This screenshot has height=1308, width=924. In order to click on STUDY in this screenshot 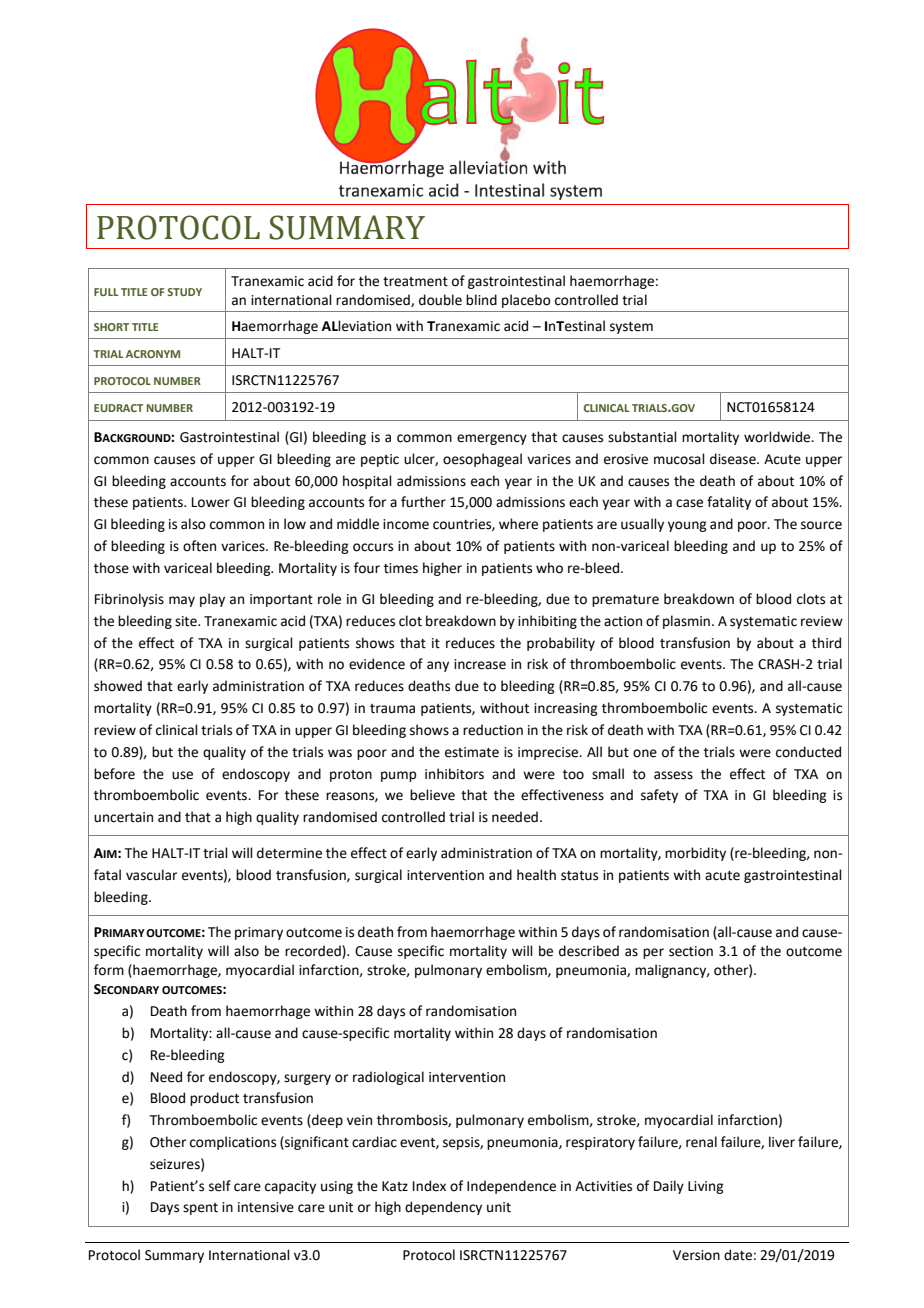, I will do `click(185, 292)`.
